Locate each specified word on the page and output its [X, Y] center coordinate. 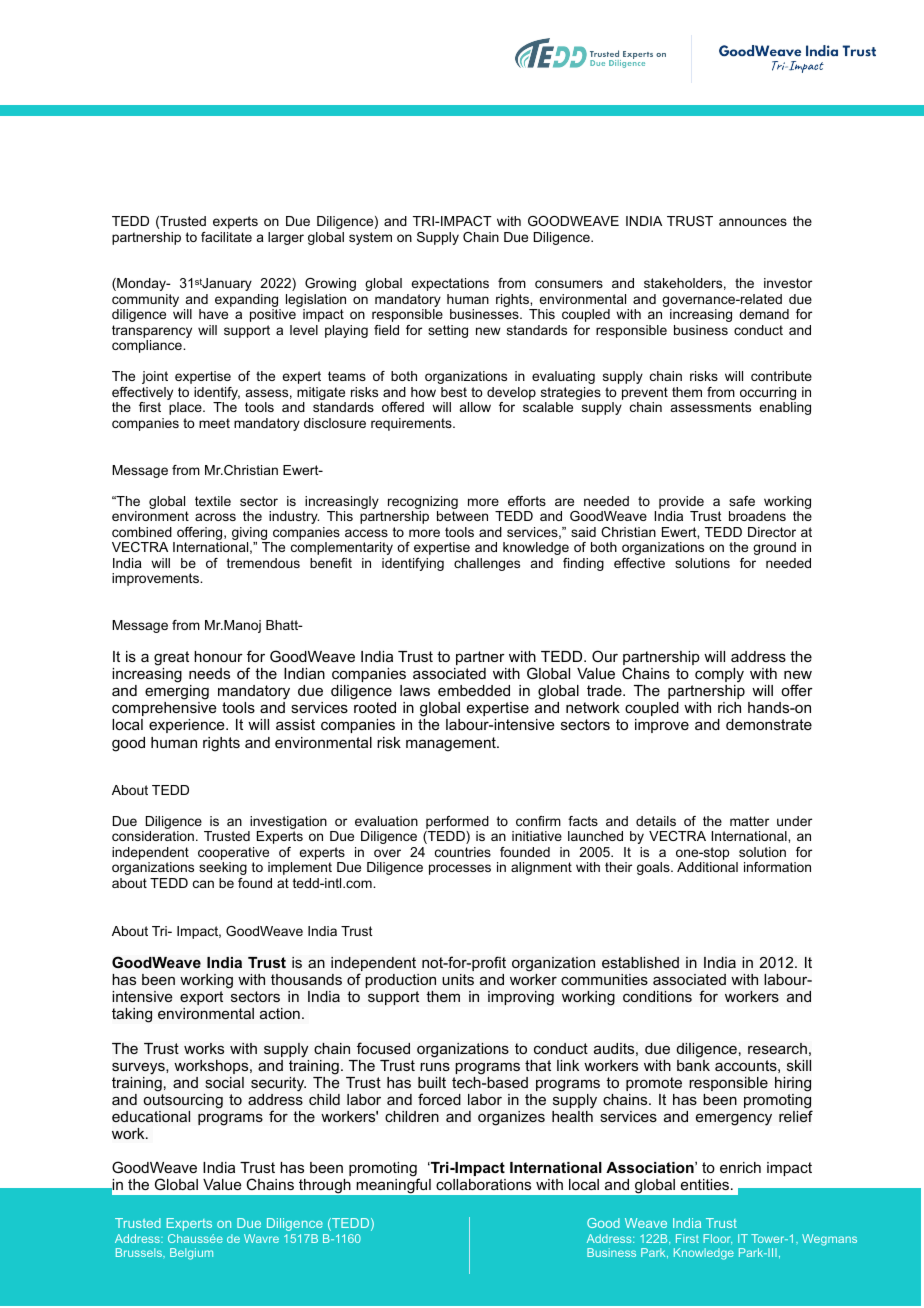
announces [753, 222]
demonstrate [769, 724]
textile [213, 501]
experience [188, 726]
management [452, 744]
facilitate [226, 237]
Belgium [191, 1254]
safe [742, 501]
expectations [450, 284]
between [462, 516]
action [280, 1013]
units [458, 979]
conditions [657, 996]
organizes [511, 1118]
